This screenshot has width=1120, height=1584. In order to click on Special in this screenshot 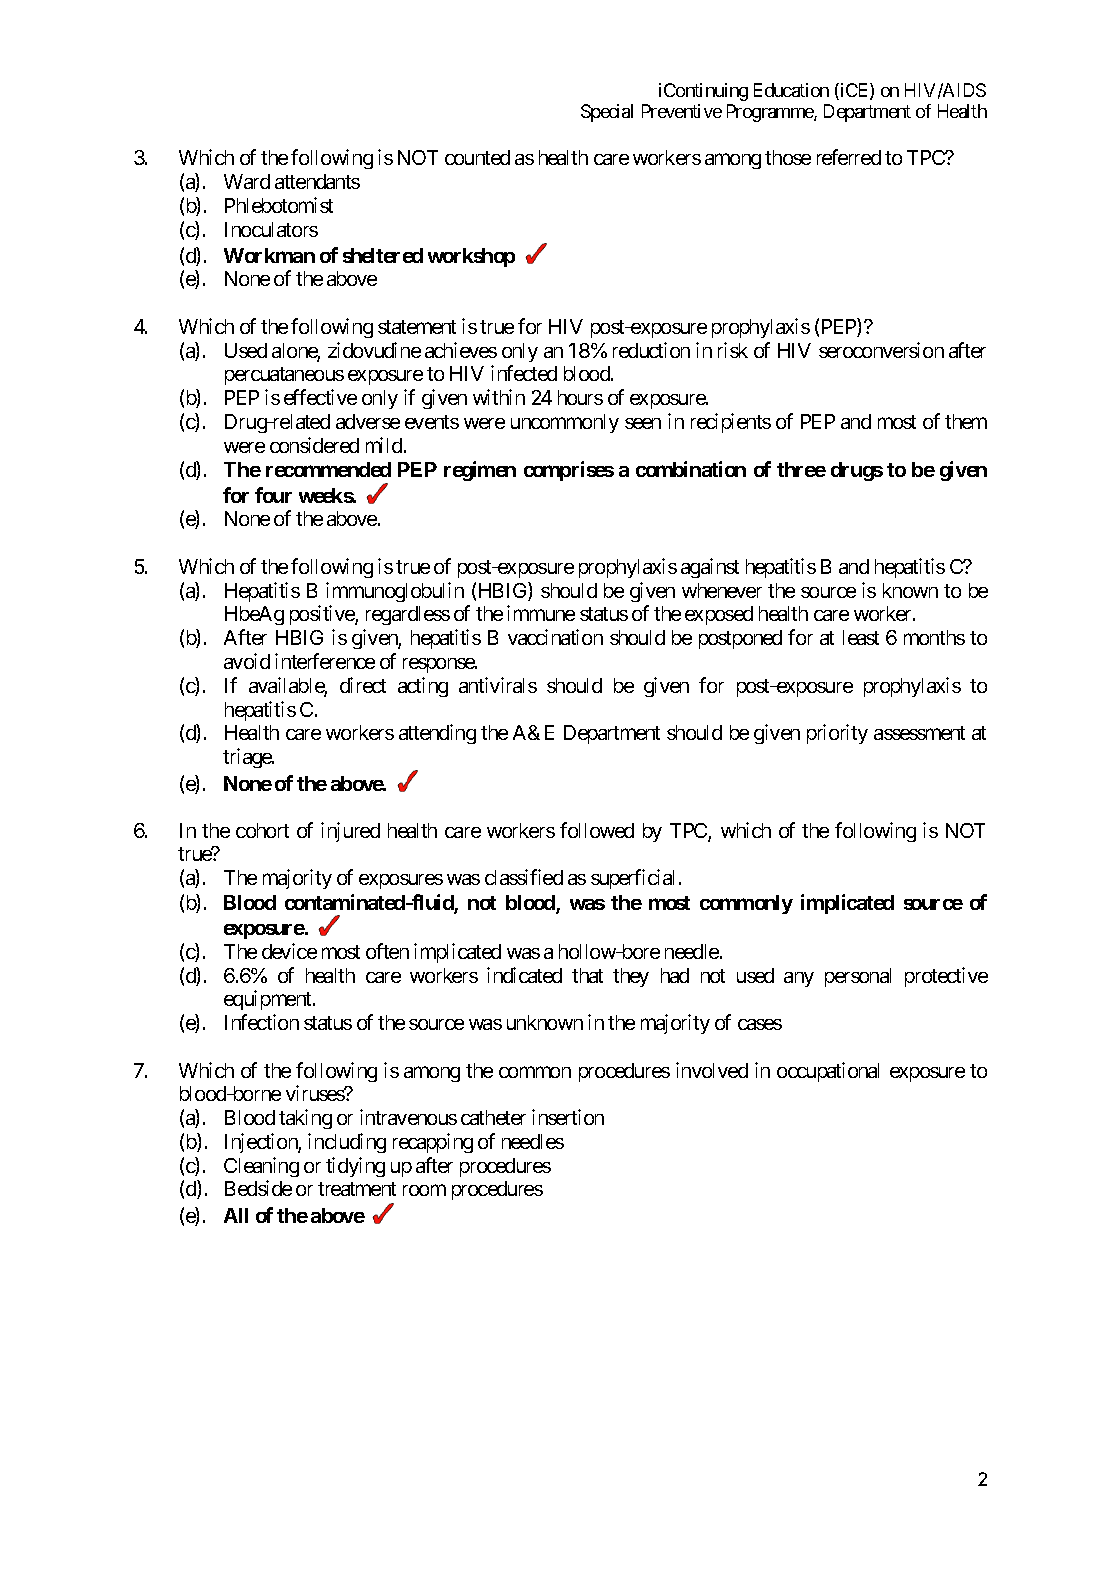, I will do `click(607, 113)`.
